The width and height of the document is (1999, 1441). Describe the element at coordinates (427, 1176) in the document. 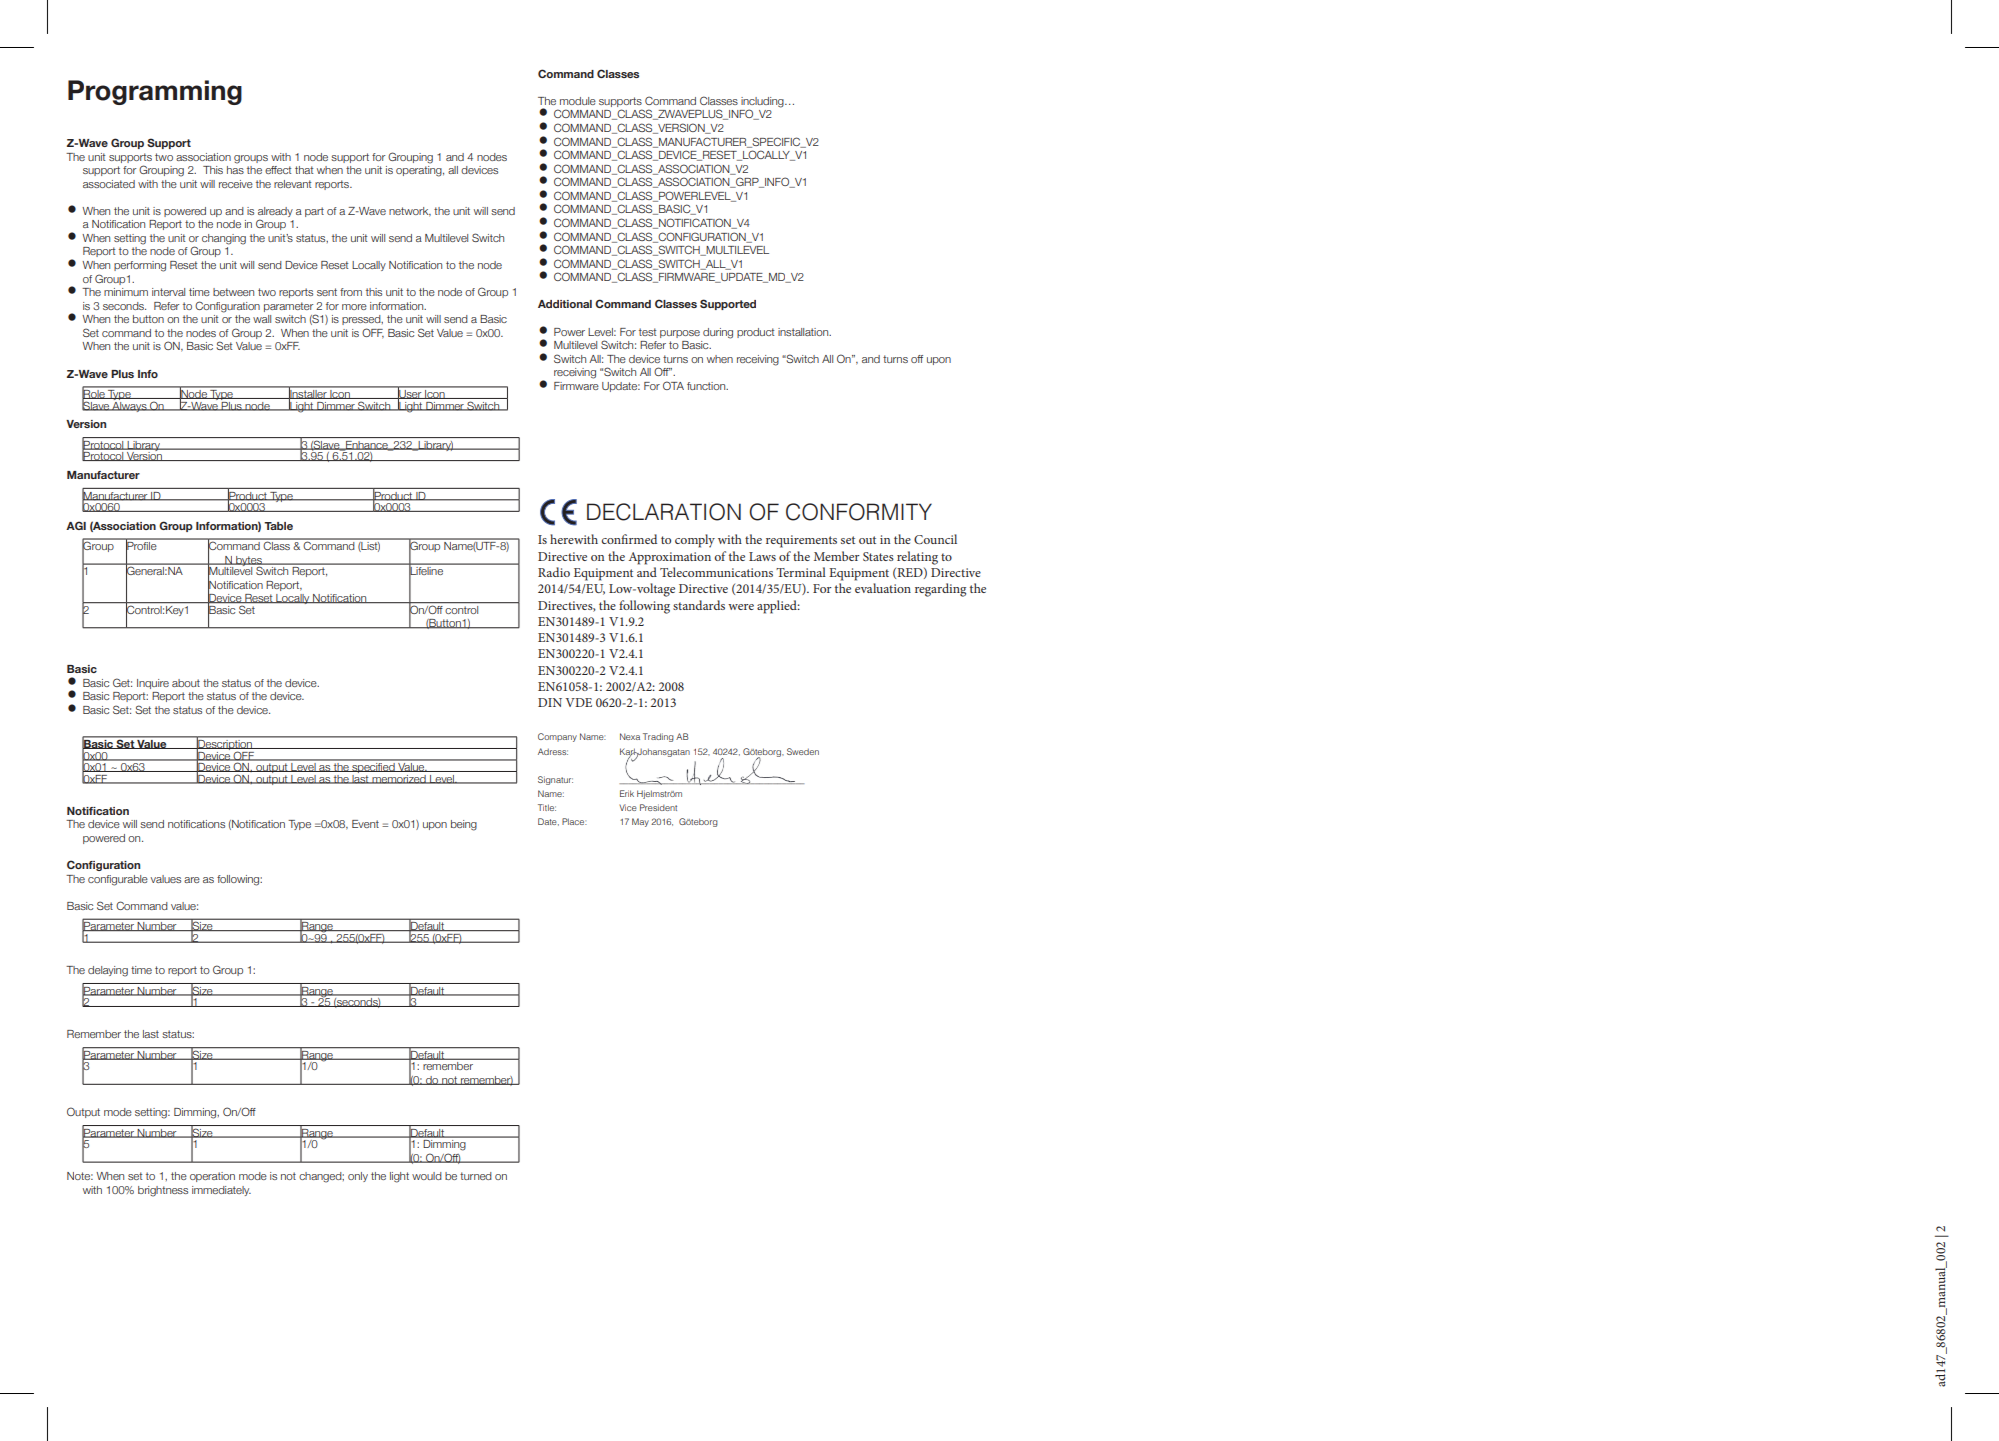

I see `would` at that location.
